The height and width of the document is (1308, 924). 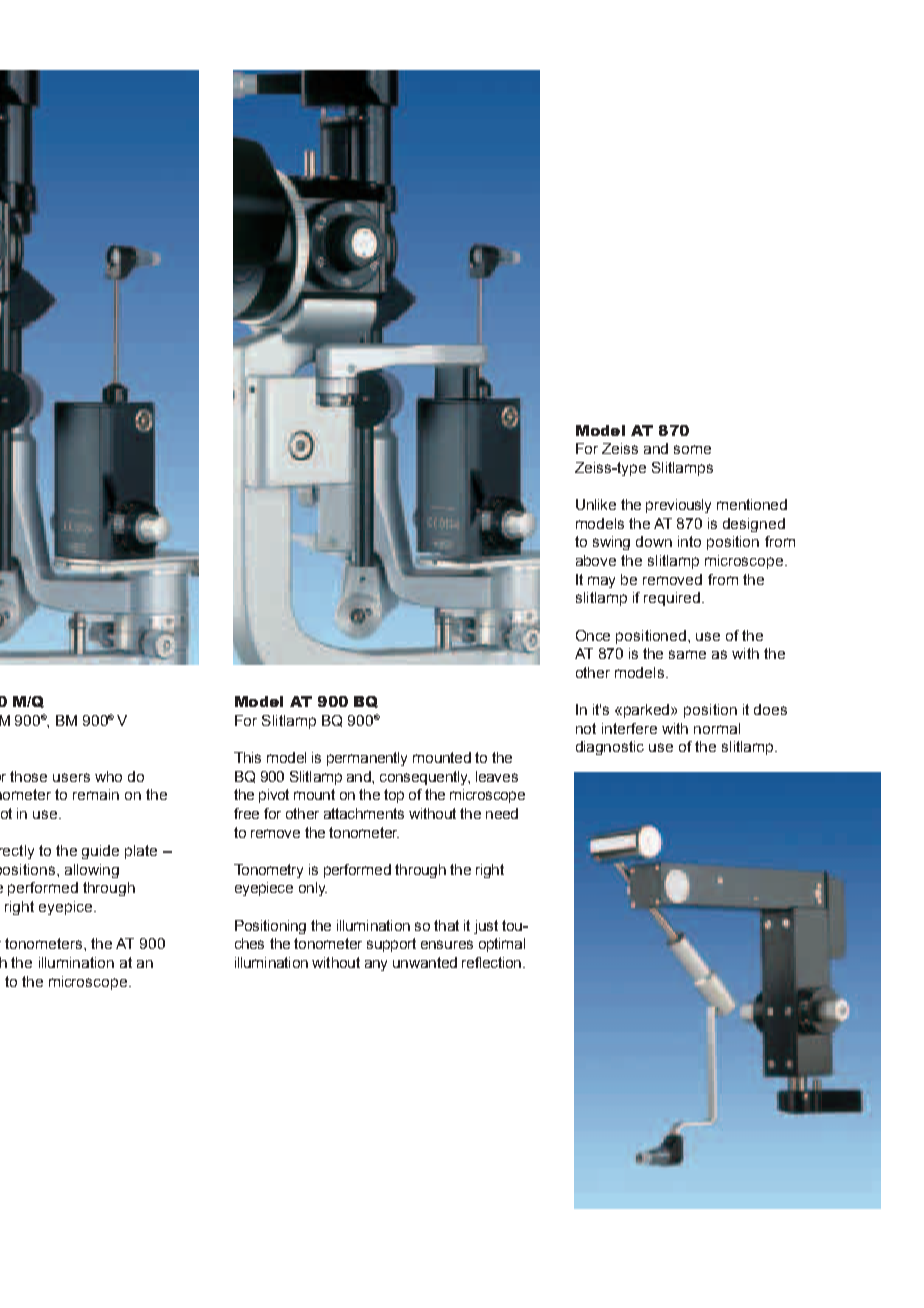 What do you see at coordinates (672, 599) in the document?
I see `required` at bounding box center [672, 599].
